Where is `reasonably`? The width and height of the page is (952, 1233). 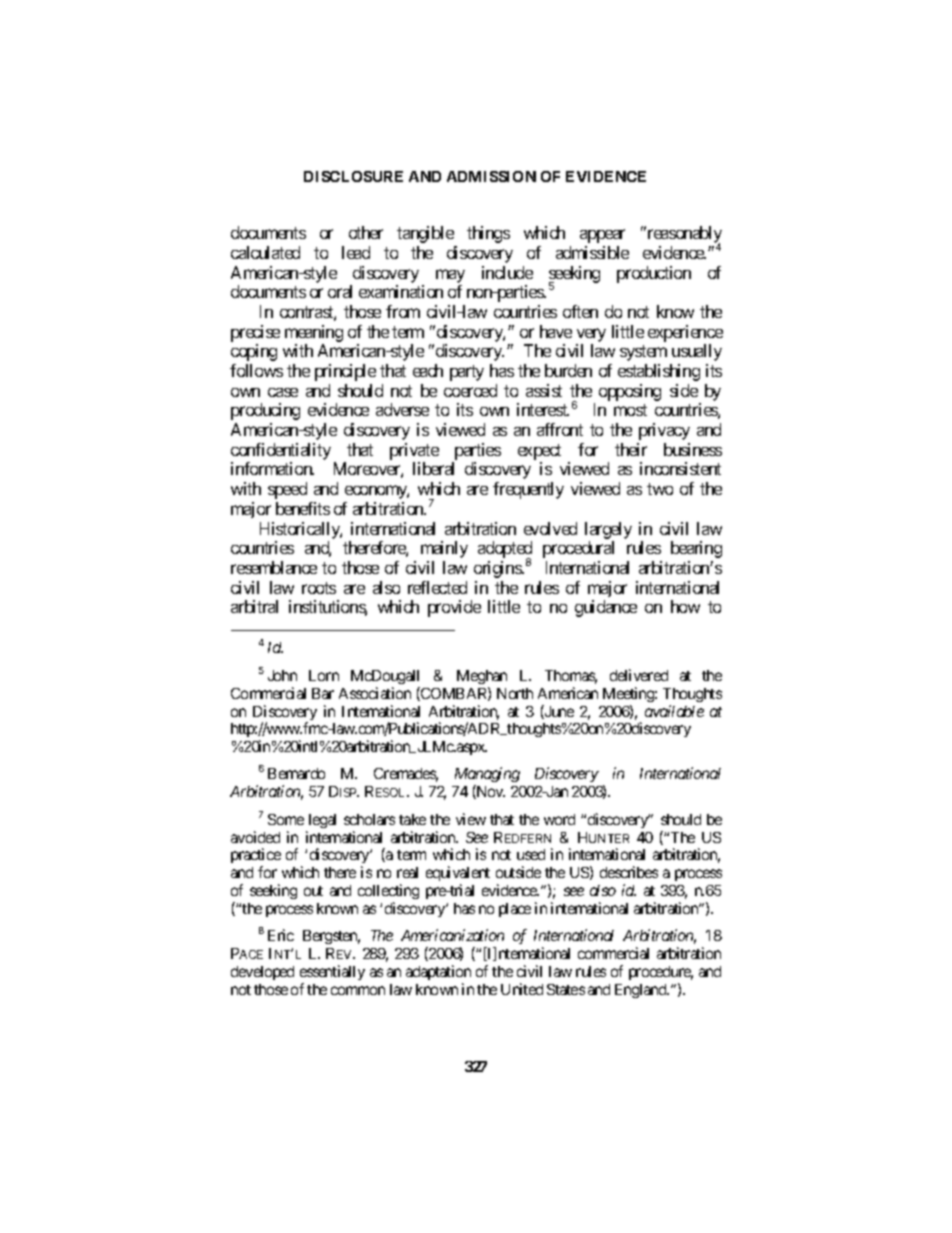 reasonably is located at coordinates (683, 236).
